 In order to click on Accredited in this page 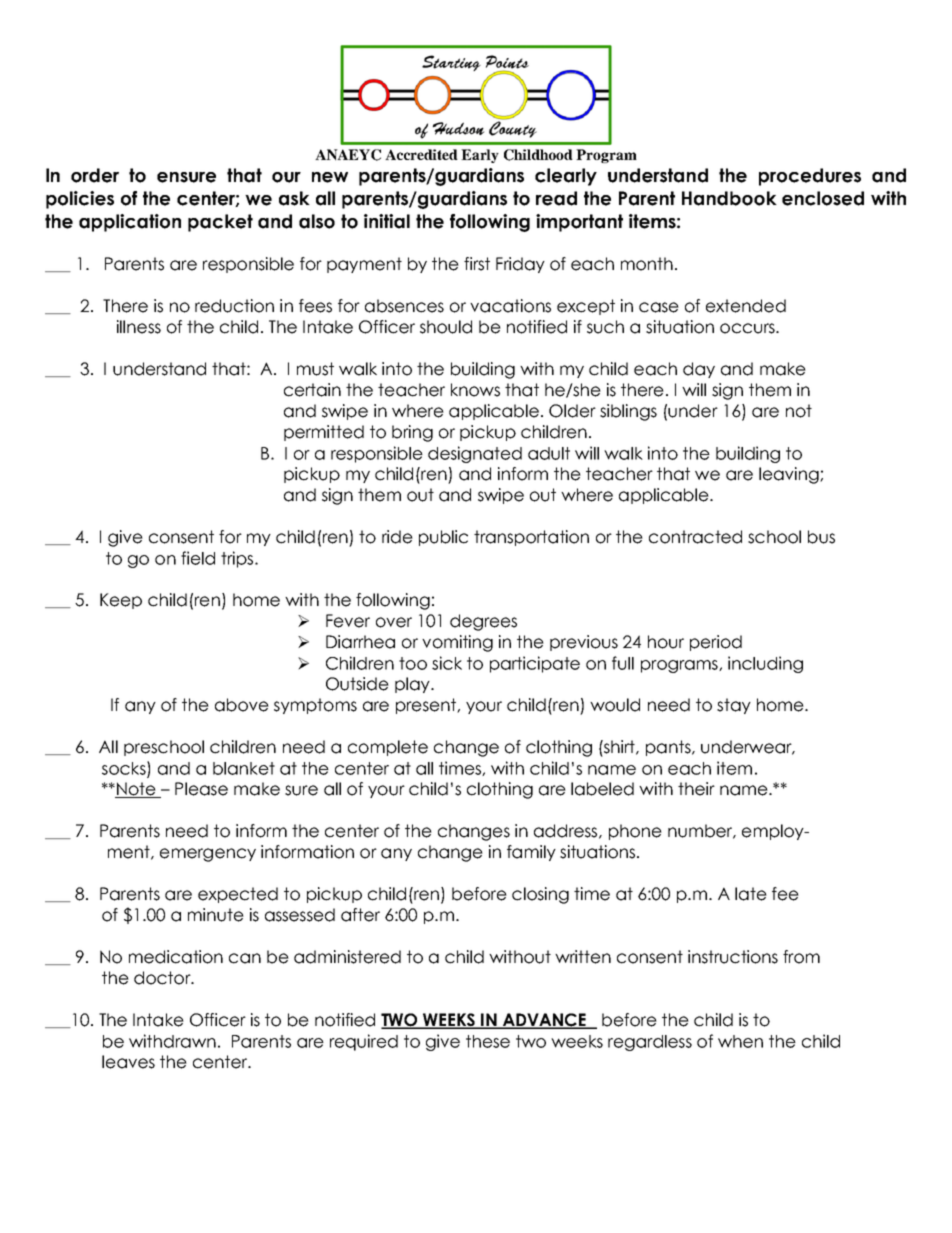, I will do `click(421, 154)`.
